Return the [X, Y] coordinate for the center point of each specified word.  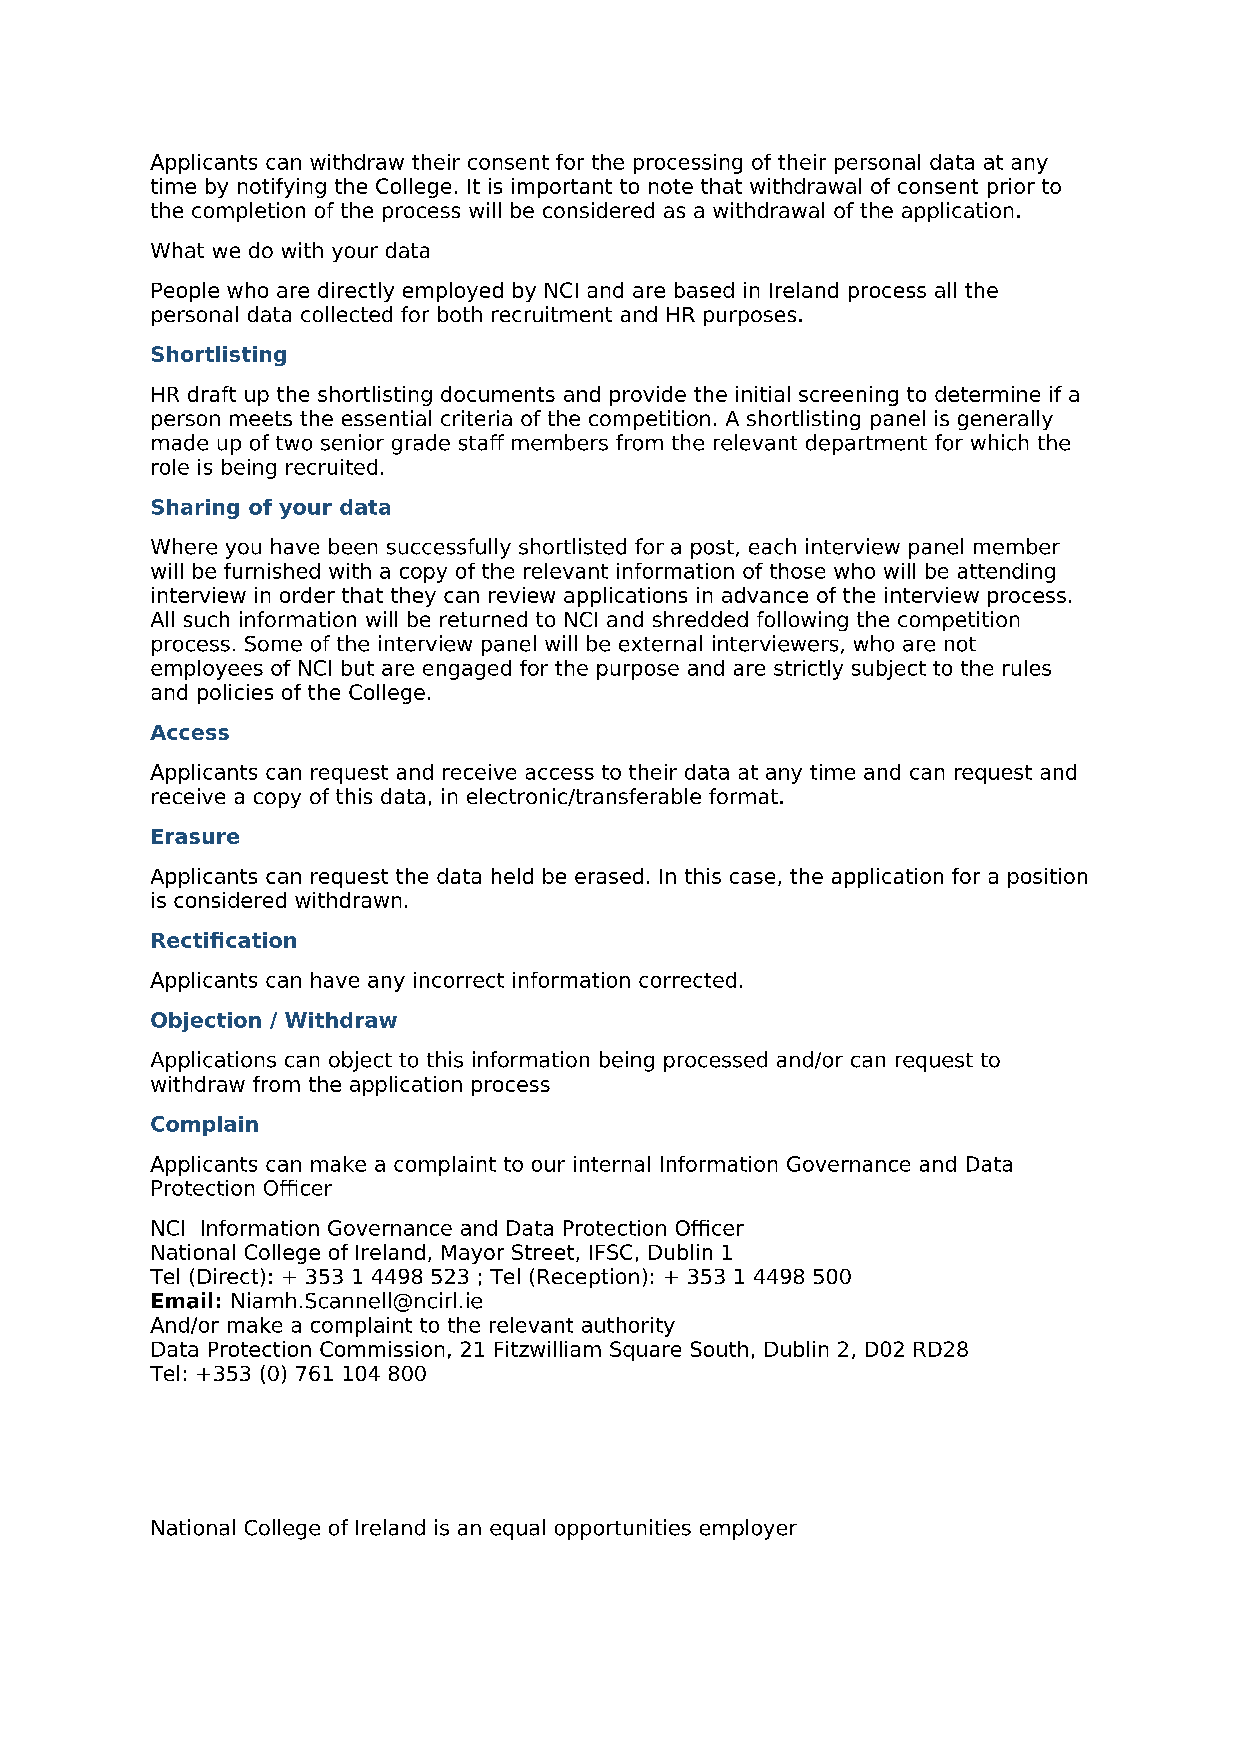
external [660, 643]
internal [612, 1164]
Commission [382, 1349]
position [1047, 878]
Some [273, 644]
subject [889, 670]
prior [1011, 188]
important [562, 188]
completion [248, 212]
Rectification [224, 940]
